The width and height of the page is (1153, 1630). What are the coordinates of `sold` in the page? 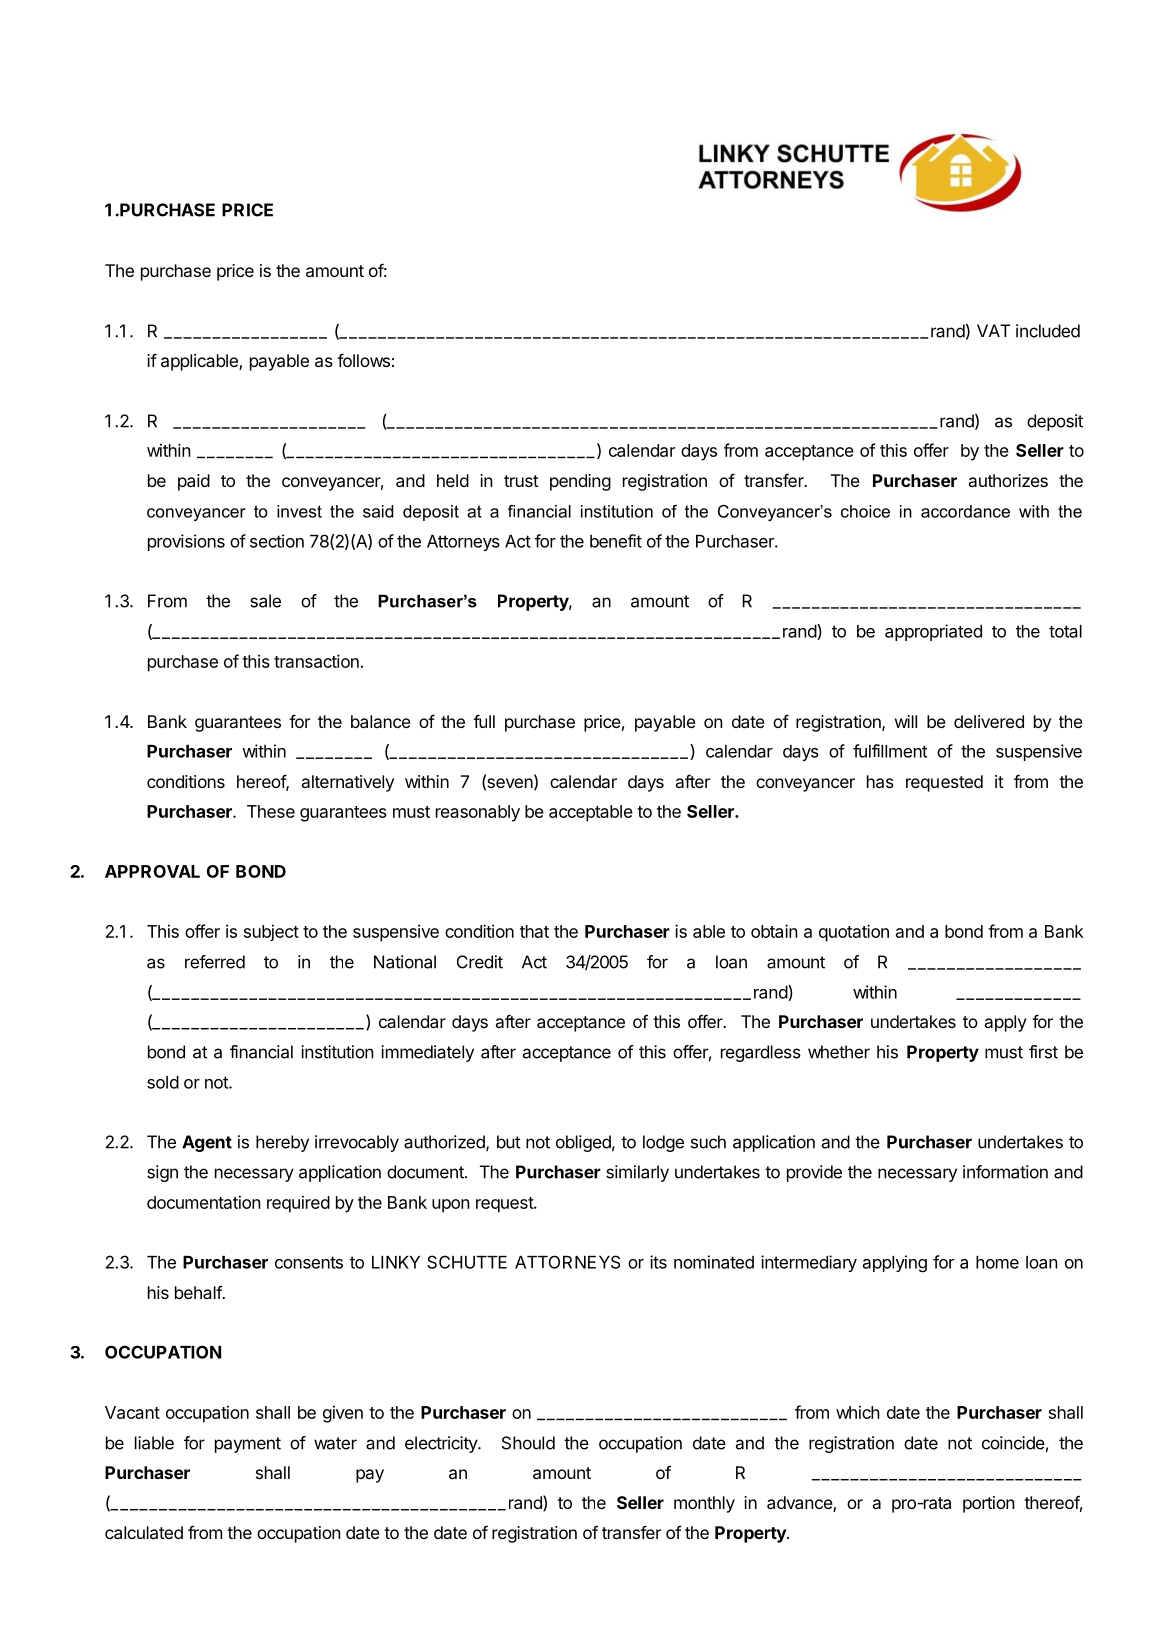 It's located at (163, 1082).
